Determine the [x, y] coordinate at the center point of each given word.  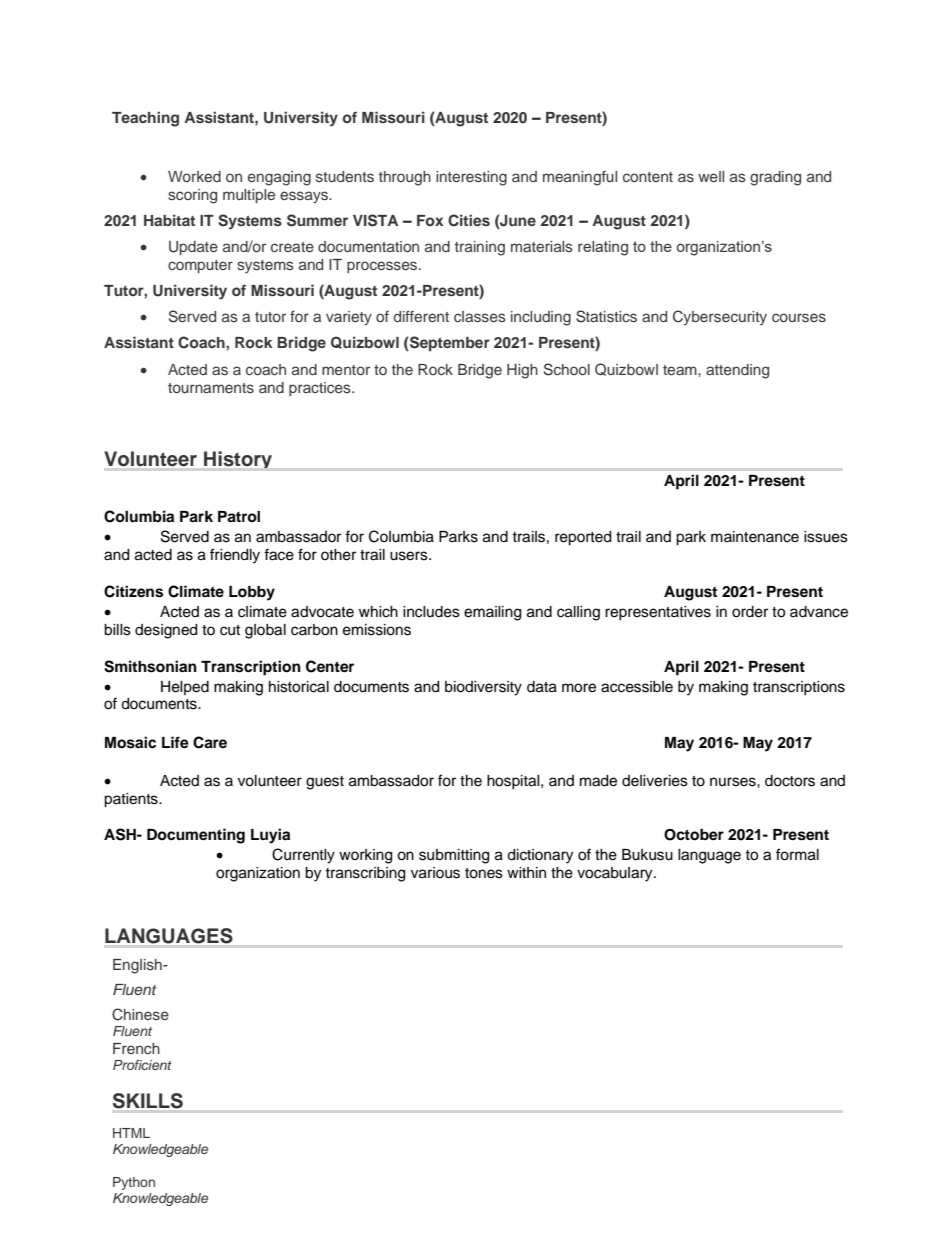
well [711, 176]
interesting [471, 178]
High [522, 371]
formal [797, 854]
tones [484, 873]
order [750, 612]
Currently [303, 856]
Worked [194, 176]
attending [737, 371]
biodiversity [483, 688]
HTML [131, 1133]
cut [230, 630]
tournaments [211, 388]
